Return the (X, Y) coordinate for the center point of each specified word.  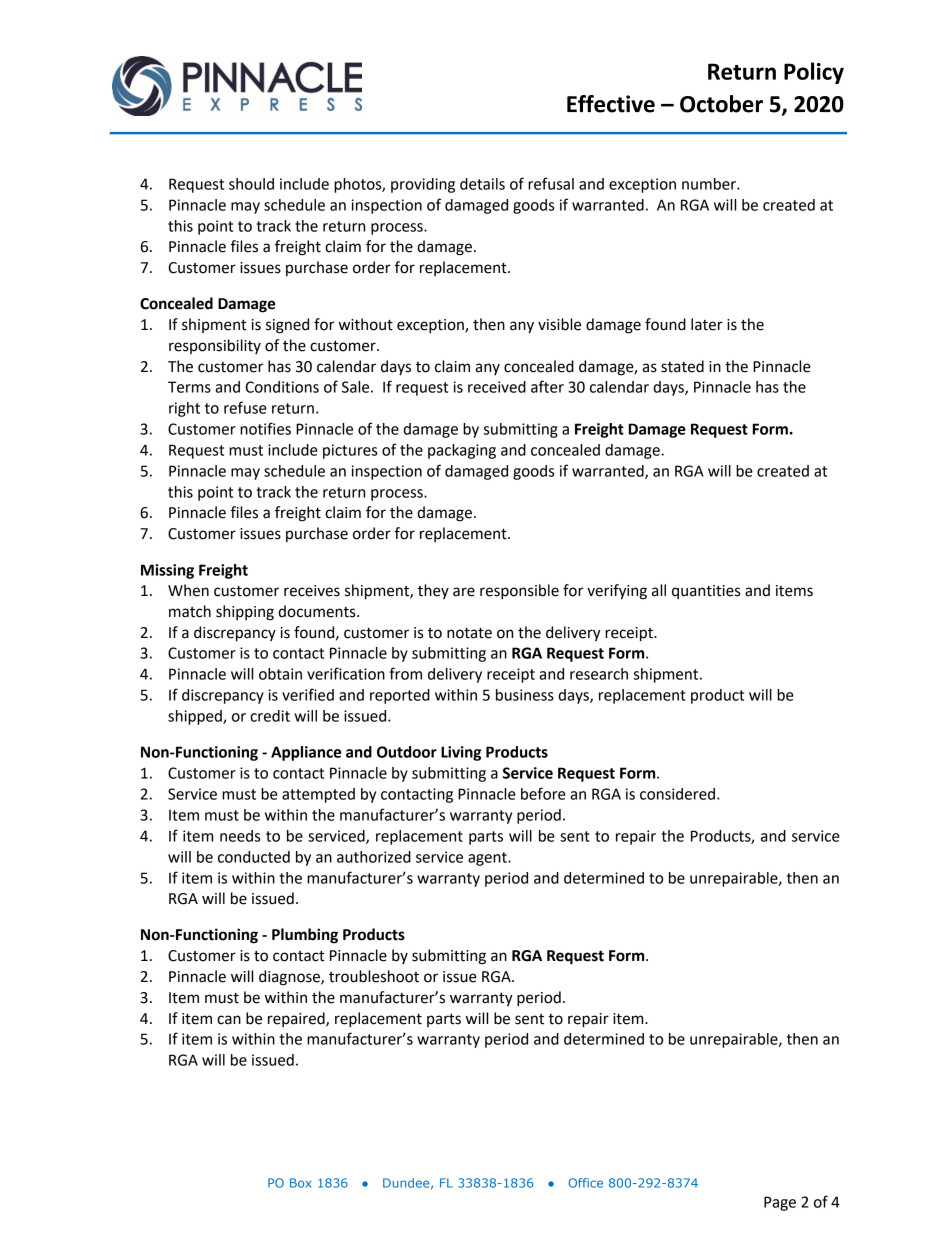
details (482, 184)
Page (780, 1203)
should (251, 184)
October (721, 104)
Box (300, 1183)
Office (586, 1183)
